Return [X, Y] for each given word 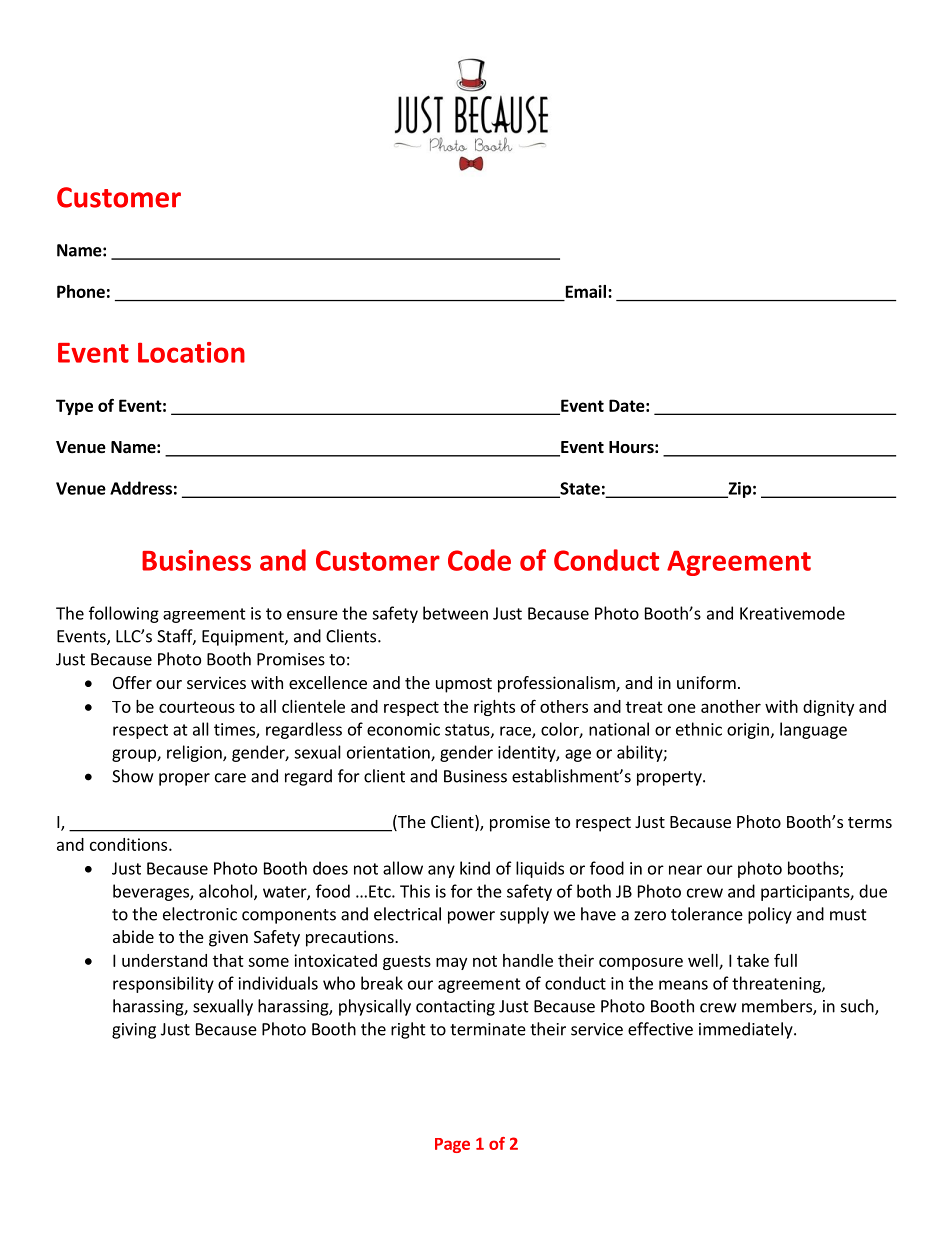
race [516, 732]
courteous [197, 707]
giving [134, 1031]
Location [191, 352]
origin [748, 731]
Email [586, 291]
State [579, 489]
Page [452, 1145]
